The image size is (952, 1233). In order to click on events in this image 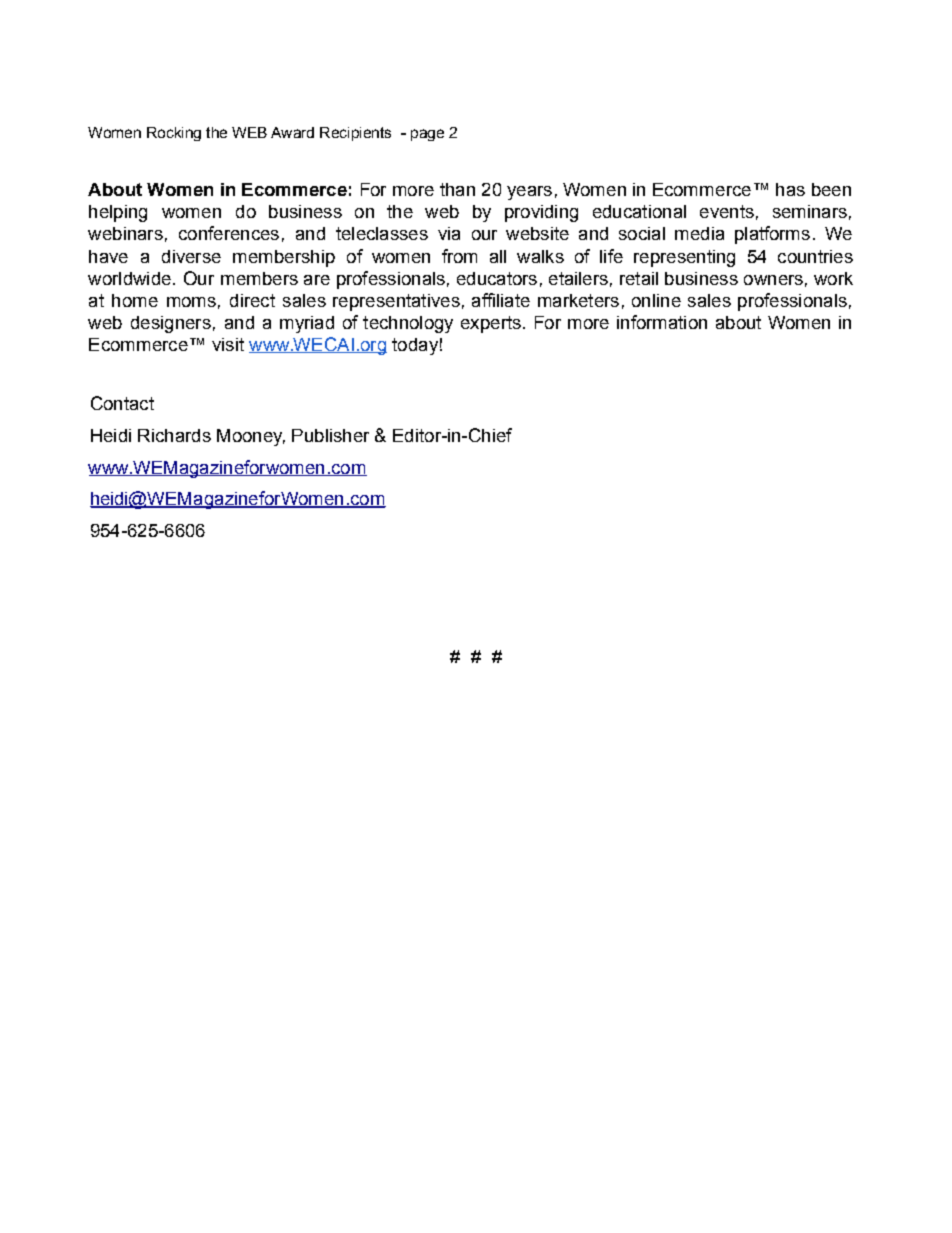, I will do `click(727, 211)`.
